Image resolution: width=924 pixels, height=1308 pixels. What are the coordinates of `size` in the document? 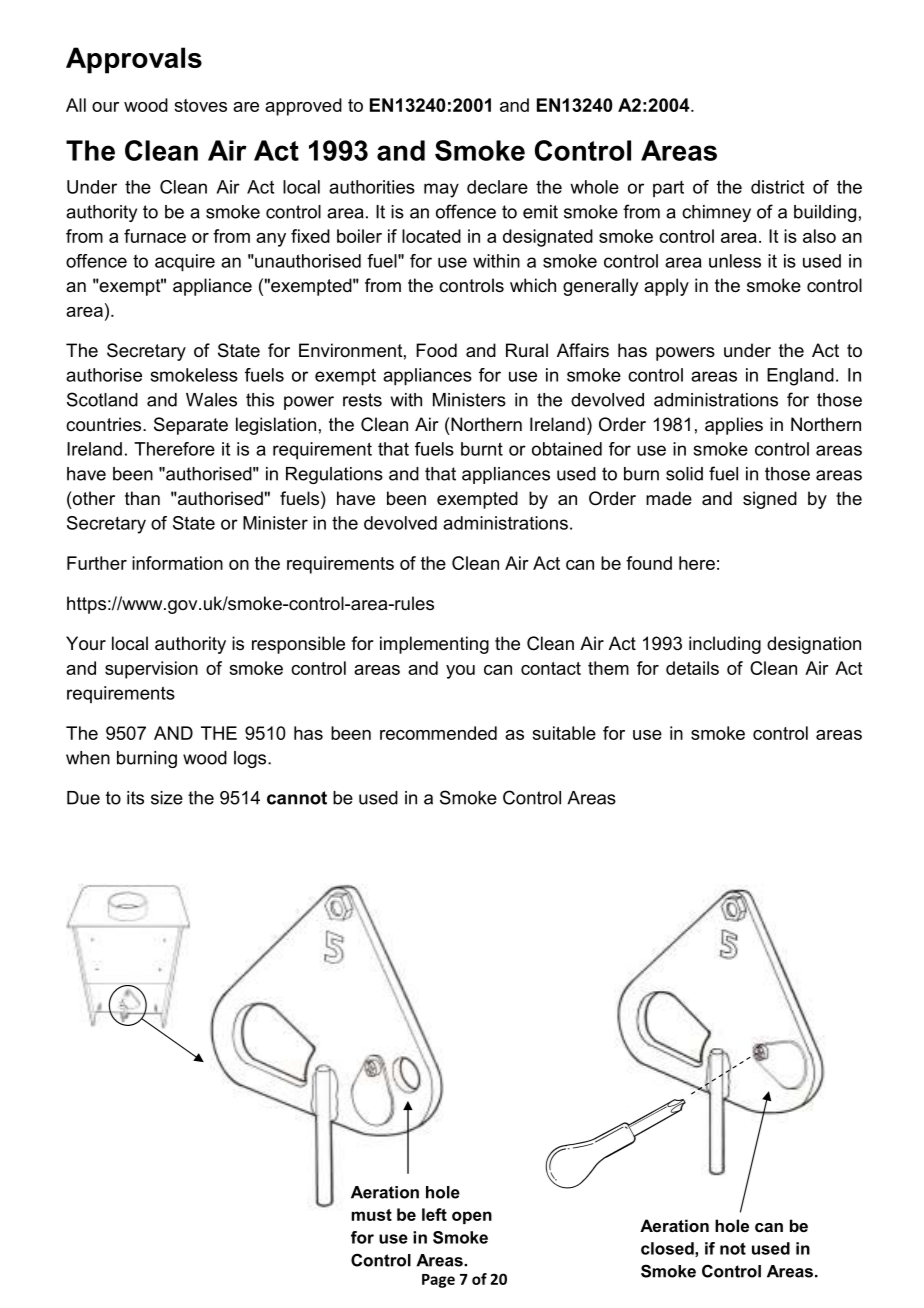 It's located at (167, 798).
